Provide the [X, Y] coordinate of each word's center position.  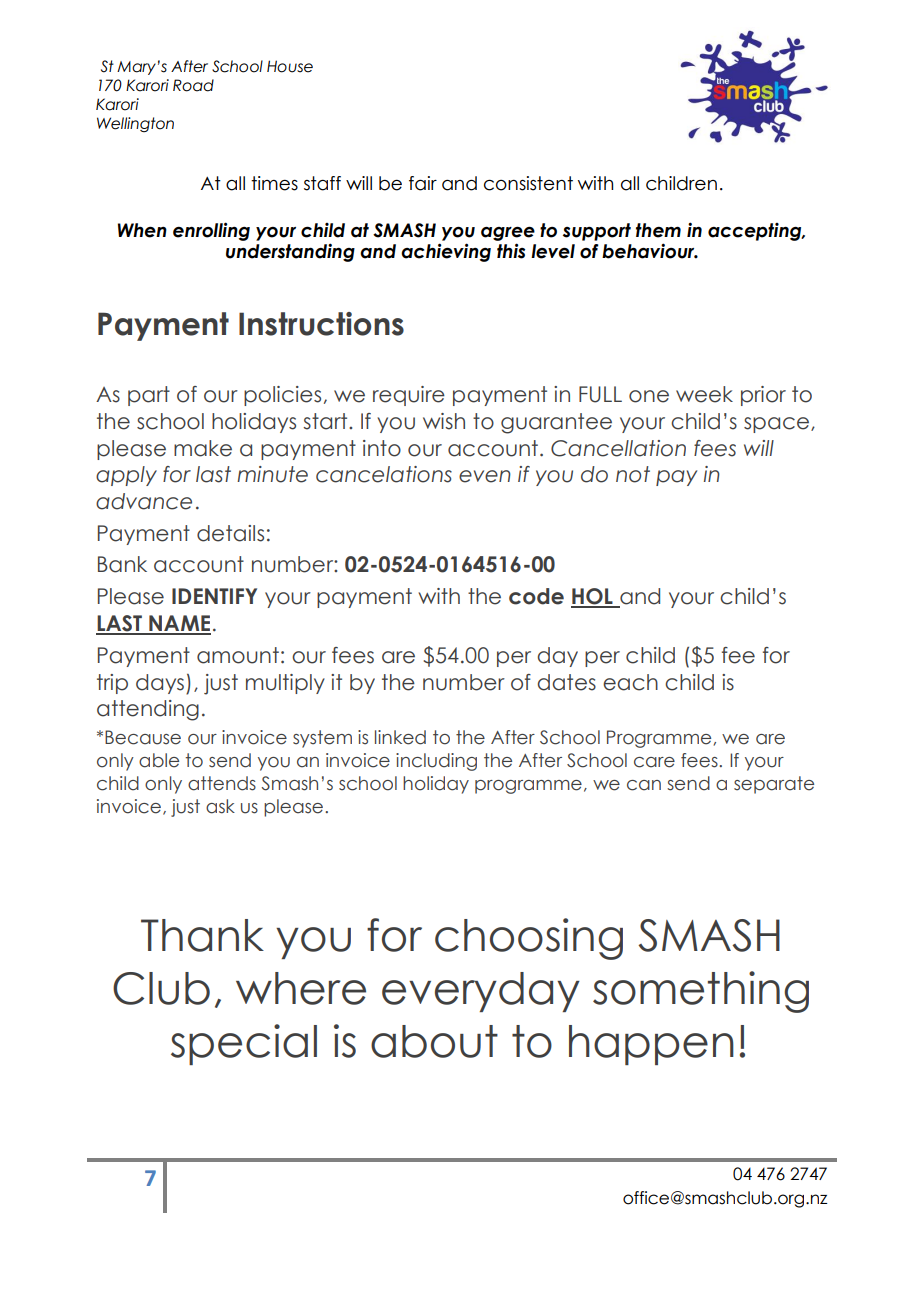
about [434, 1041]
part [149, 396]
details [230, 533]
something [701, 992]
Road [193, 85]
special [244, 1044]
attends [222, 783]
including [436, 762]
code [536, 596]
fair [423, 183]
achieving [446, 252]
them [658, 230]
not [633, 474]
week [704, 394]
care [654, 762]
